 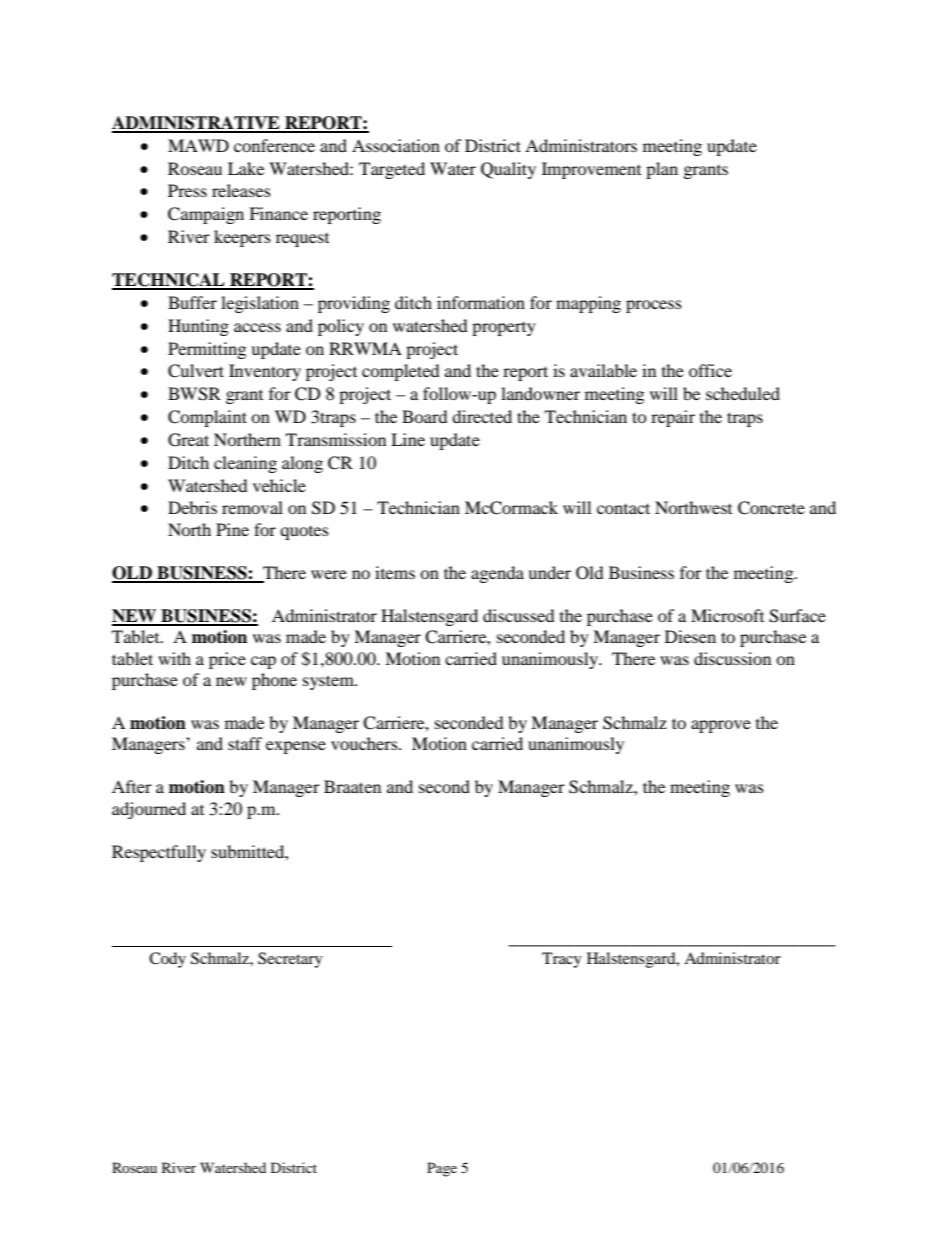 I want to click on price, so click(x=227, y=660).
